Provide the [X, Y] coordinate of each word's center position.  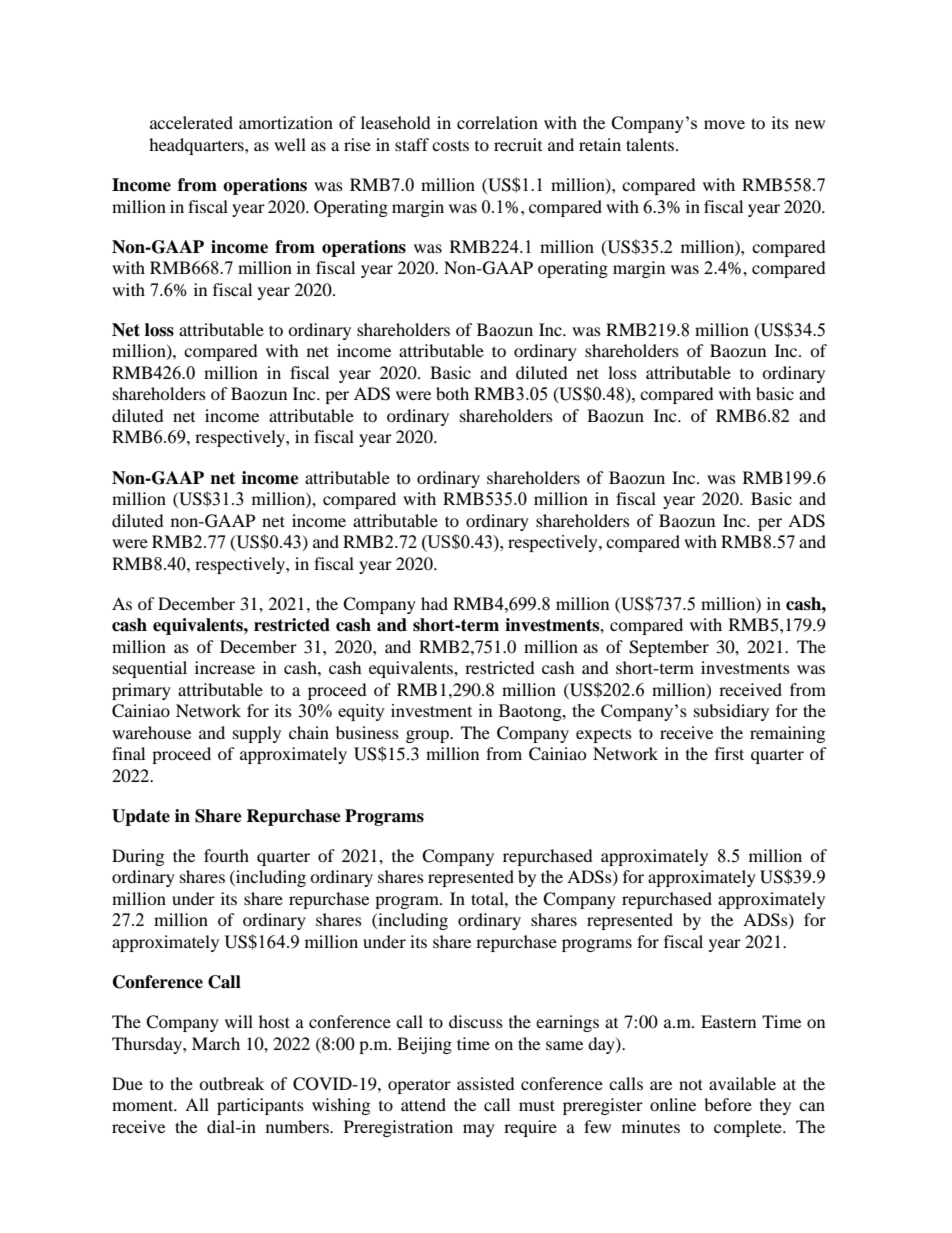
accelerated [191, 122]
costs [450, 146]
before [728, 1104]
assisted [486, 1083]
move [724, 124]
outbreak [231, 1083]
